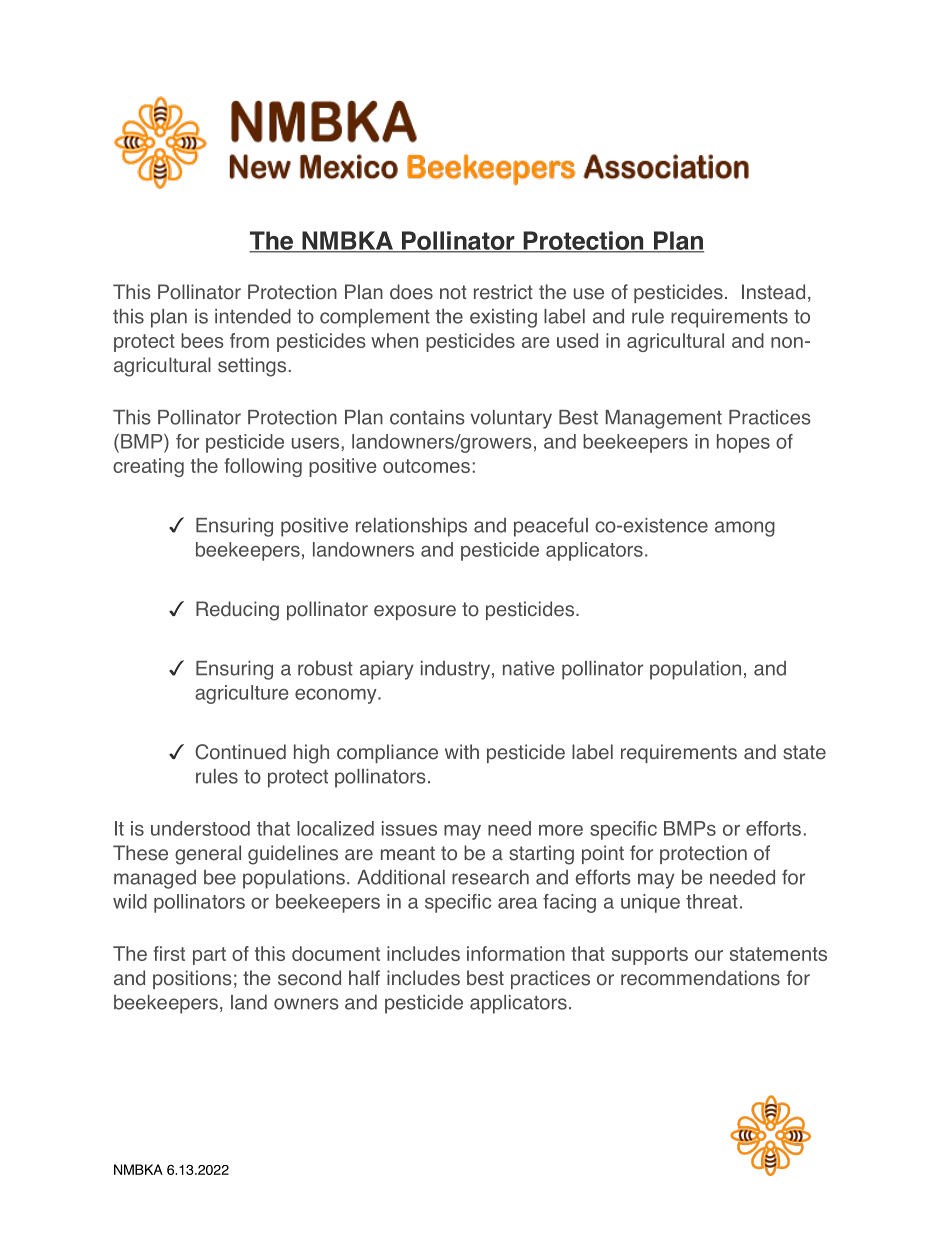  I want to click on more, so click(561, 830).
